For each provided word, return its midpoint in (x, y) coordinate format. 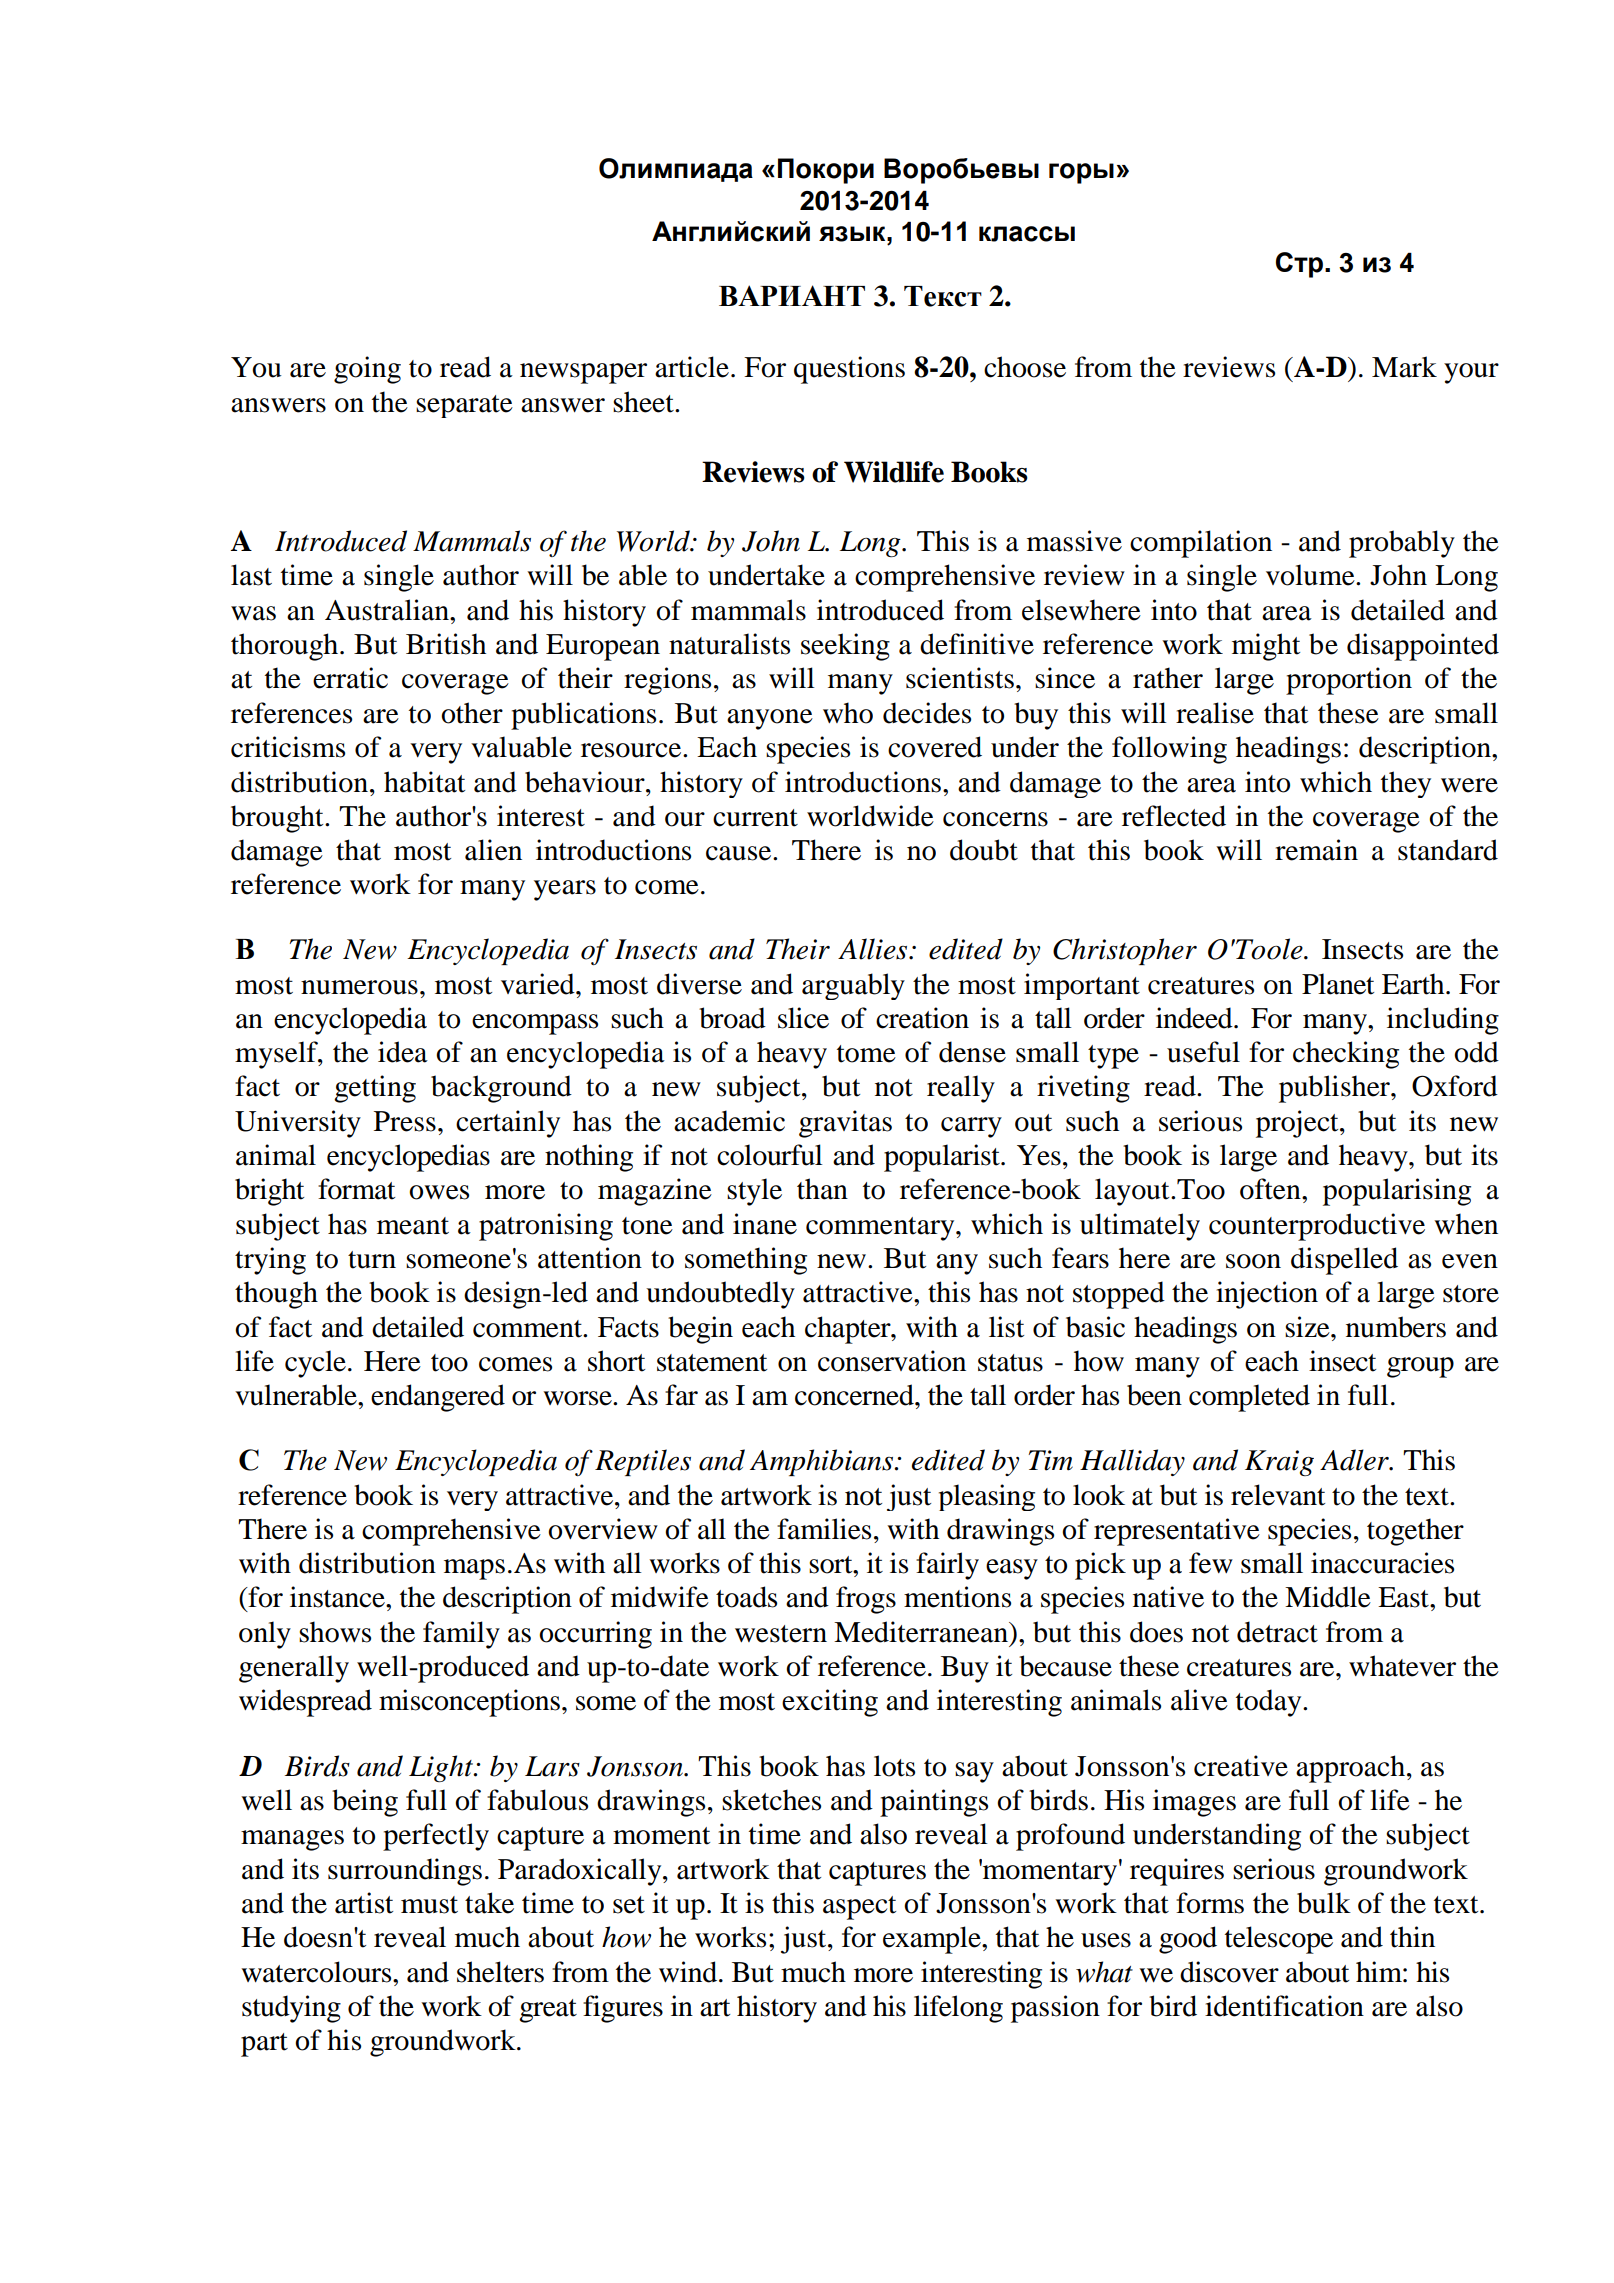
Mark (1404, 367)
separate (464, 406)
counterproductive (1317, 1227)
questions (849, 370)
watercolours (317, 1972)
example (933, 1940)
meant (413, 1226)
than (822, 1189)
